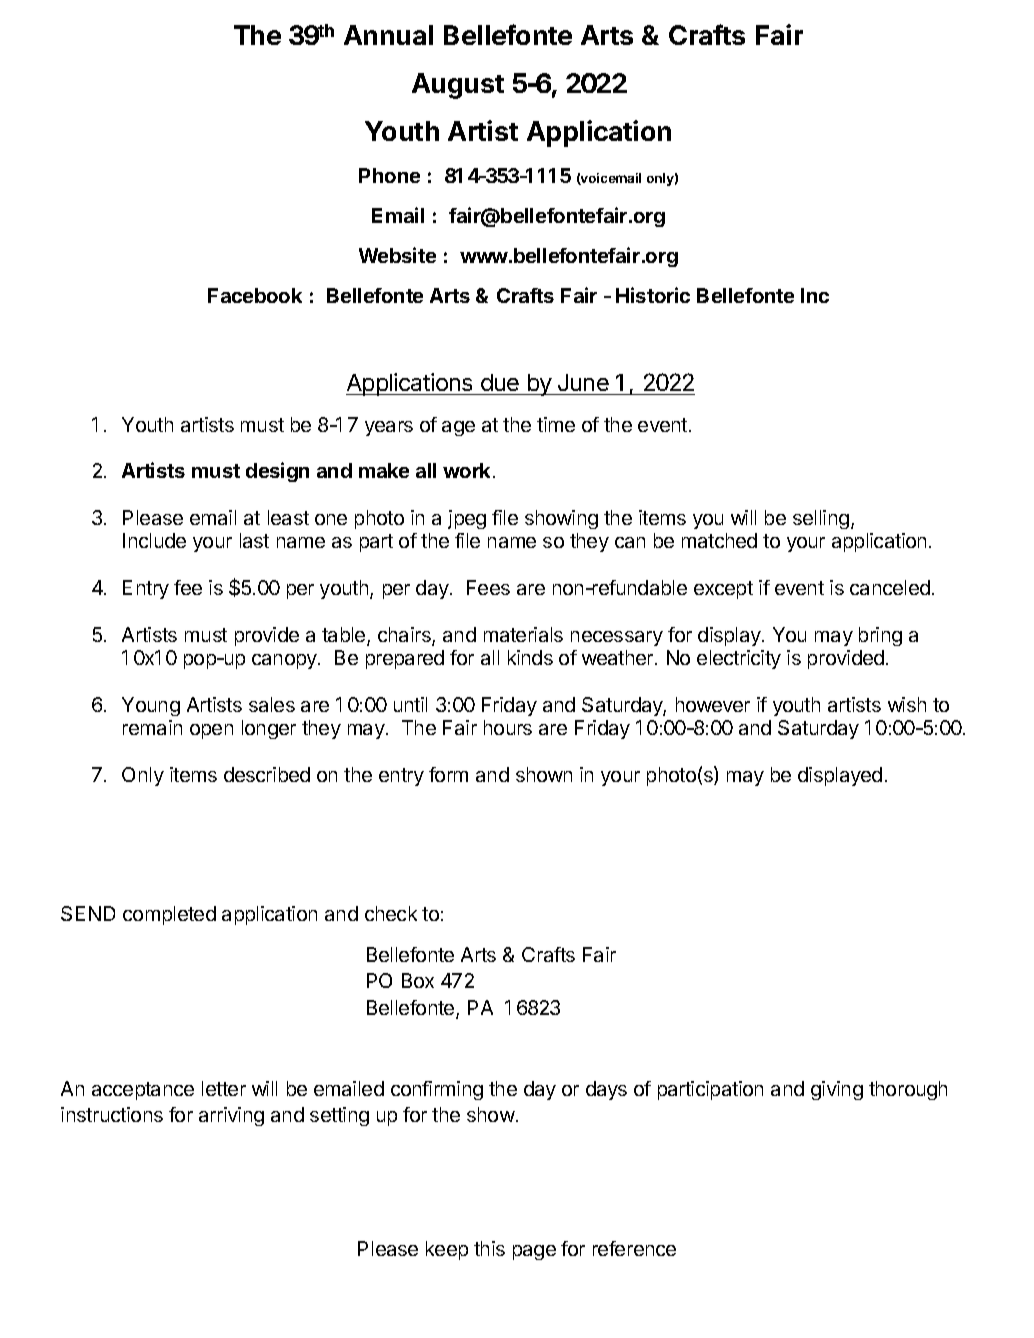 The width and height of the document is (1034, 1338). What do you see at coordinates (458, 86) in the document?
I see `August` at bounding box center [458, 86].
